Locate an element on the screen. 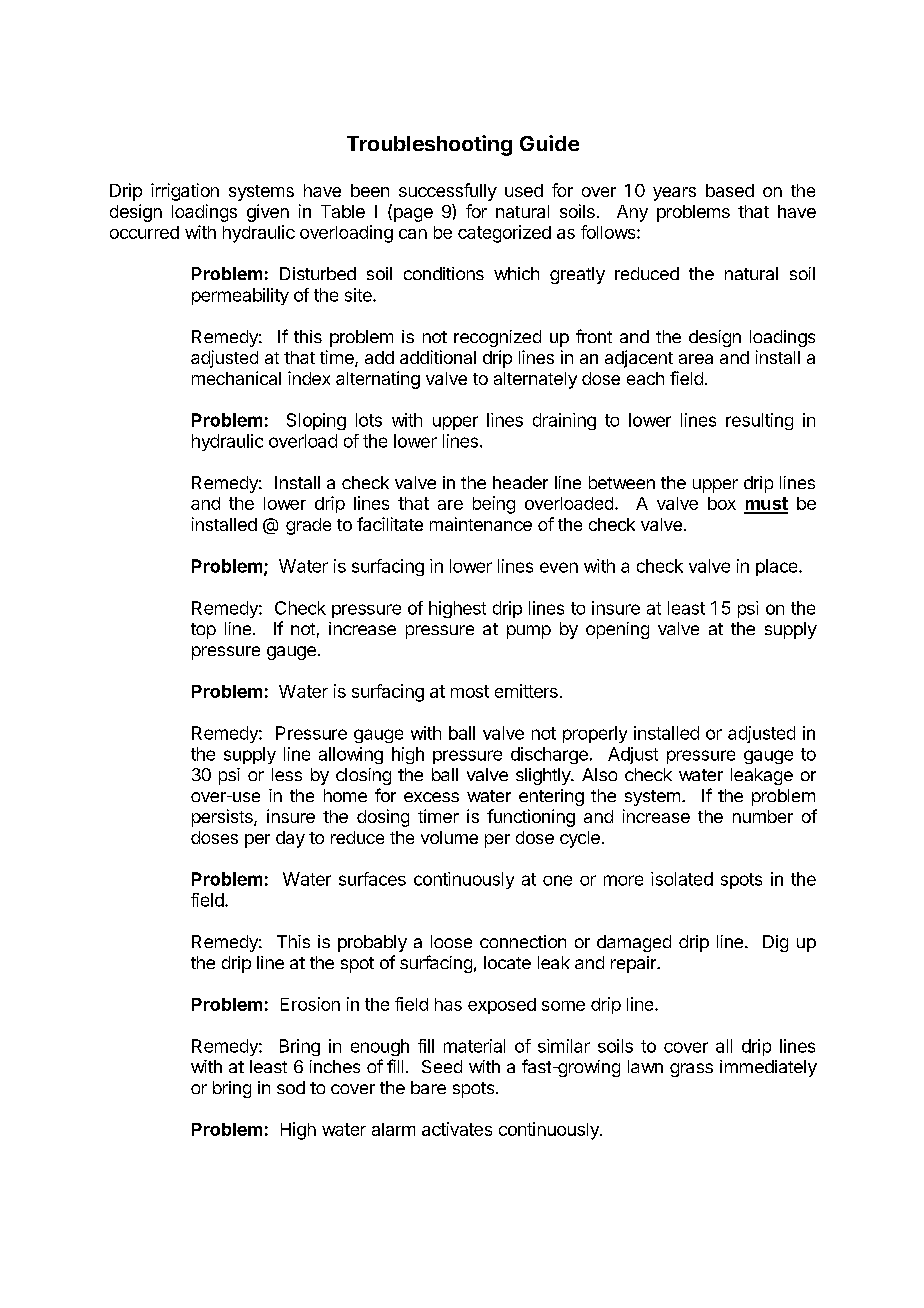 This screenshot has width=924, height=1308. successfully is located at coordinates (448, 192).
